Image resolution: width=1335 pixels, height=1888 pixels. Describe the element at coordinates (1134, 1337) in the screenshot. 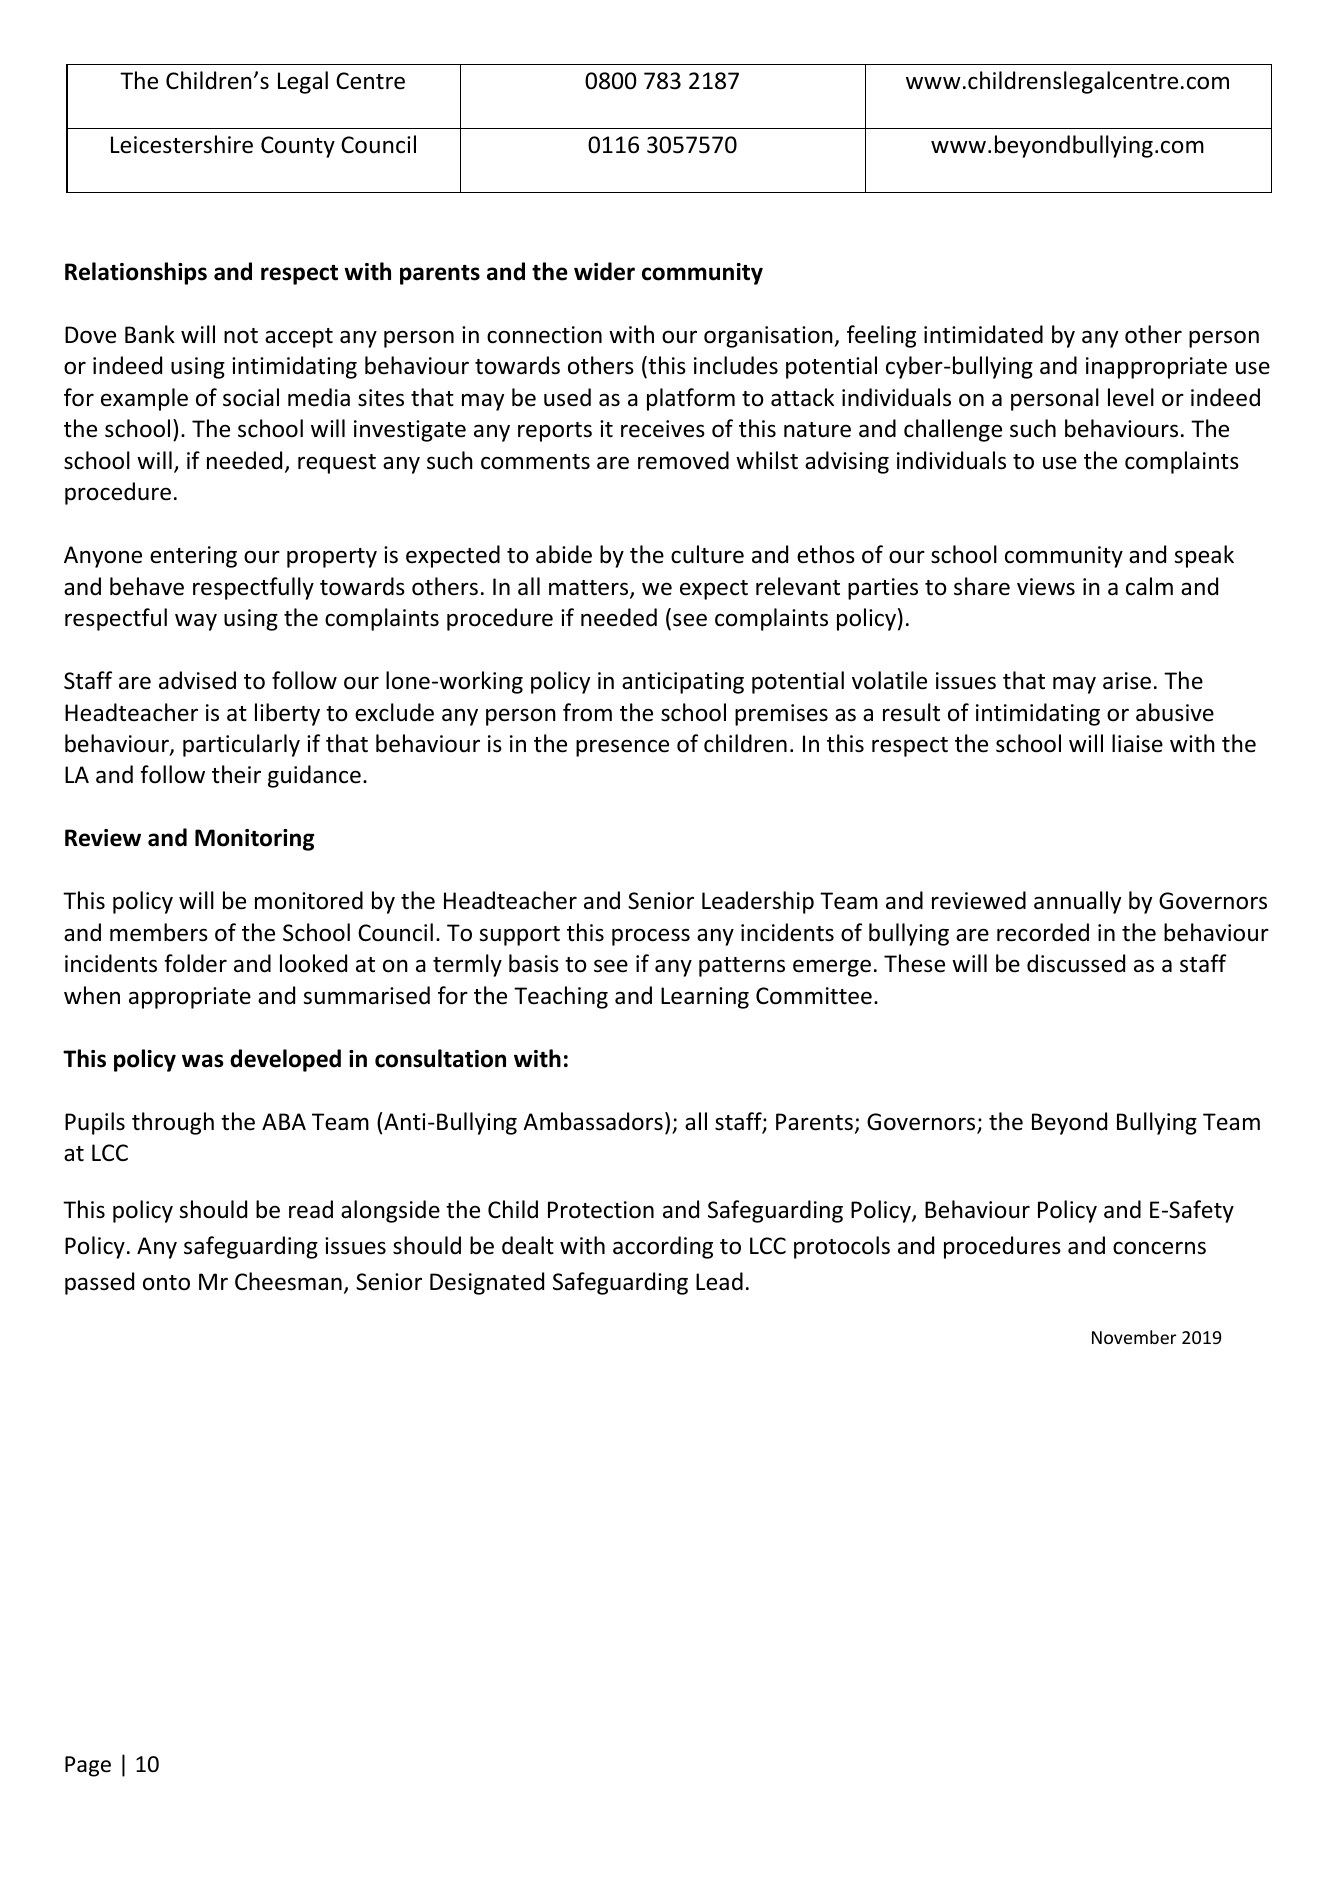

I see `November` at that location.
